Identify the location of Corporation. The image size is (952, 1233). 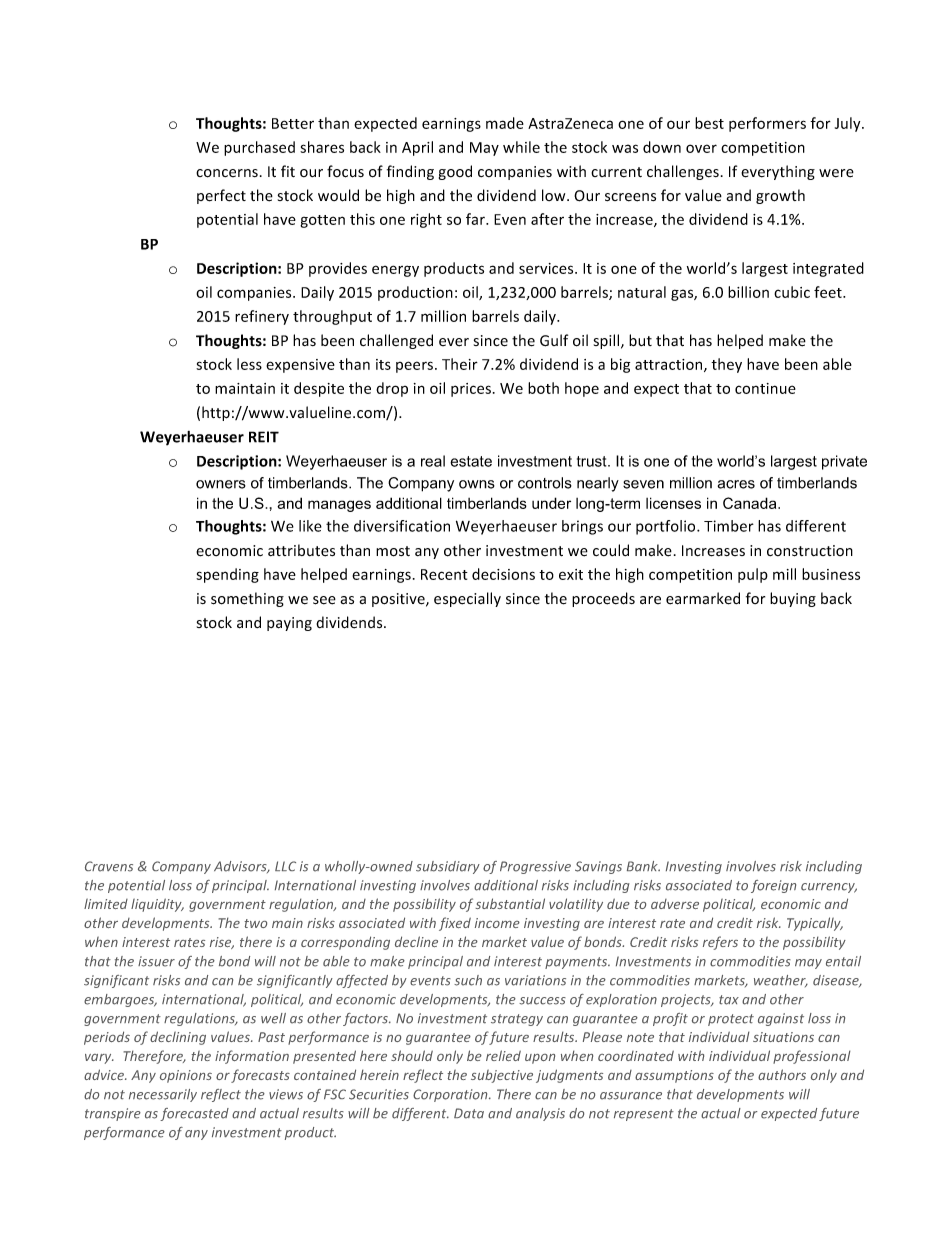
(451, 1095).
